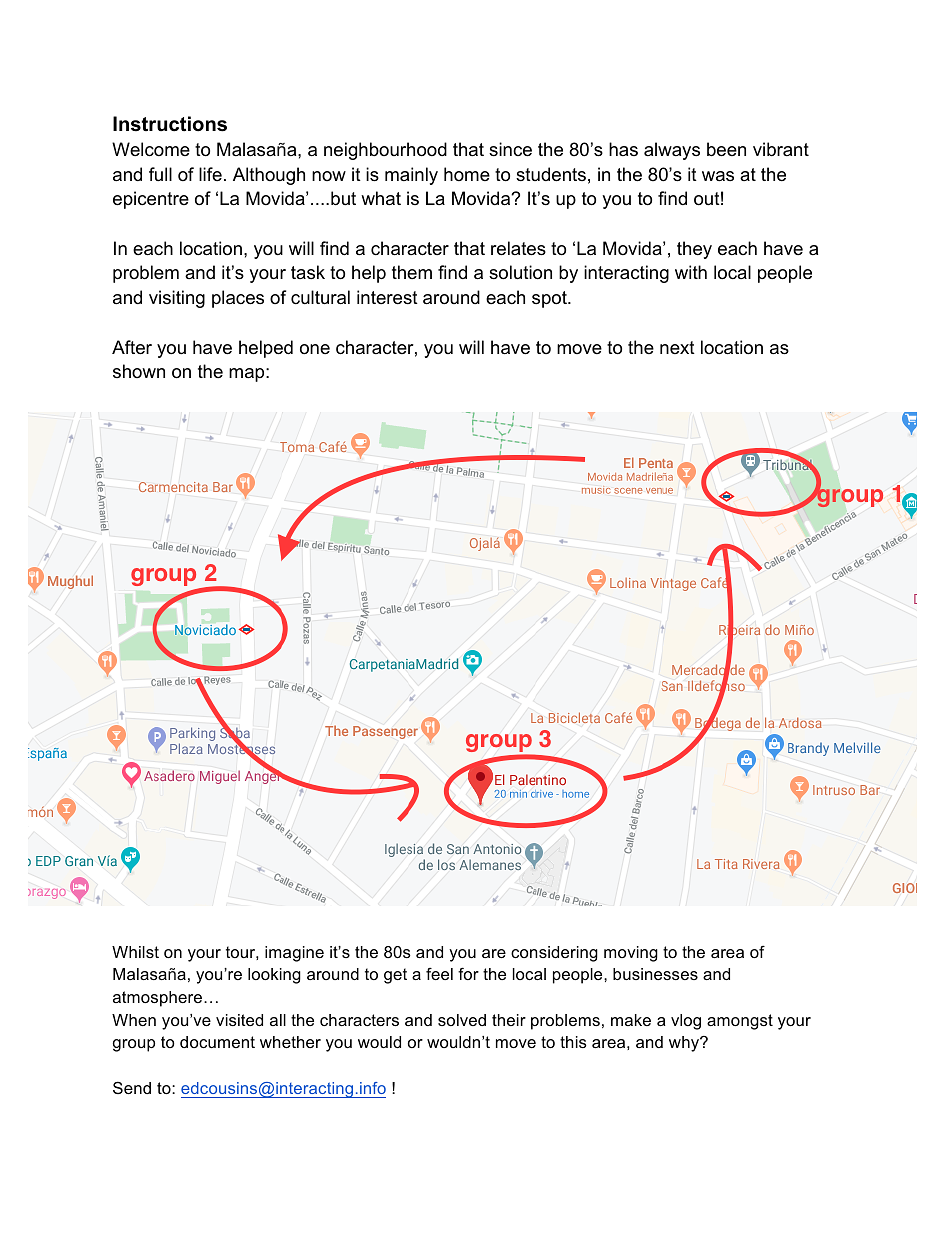  What do you see at coordinates (467, 174) in the screenshot?
I see `home` at bounding box center [467, 174].
